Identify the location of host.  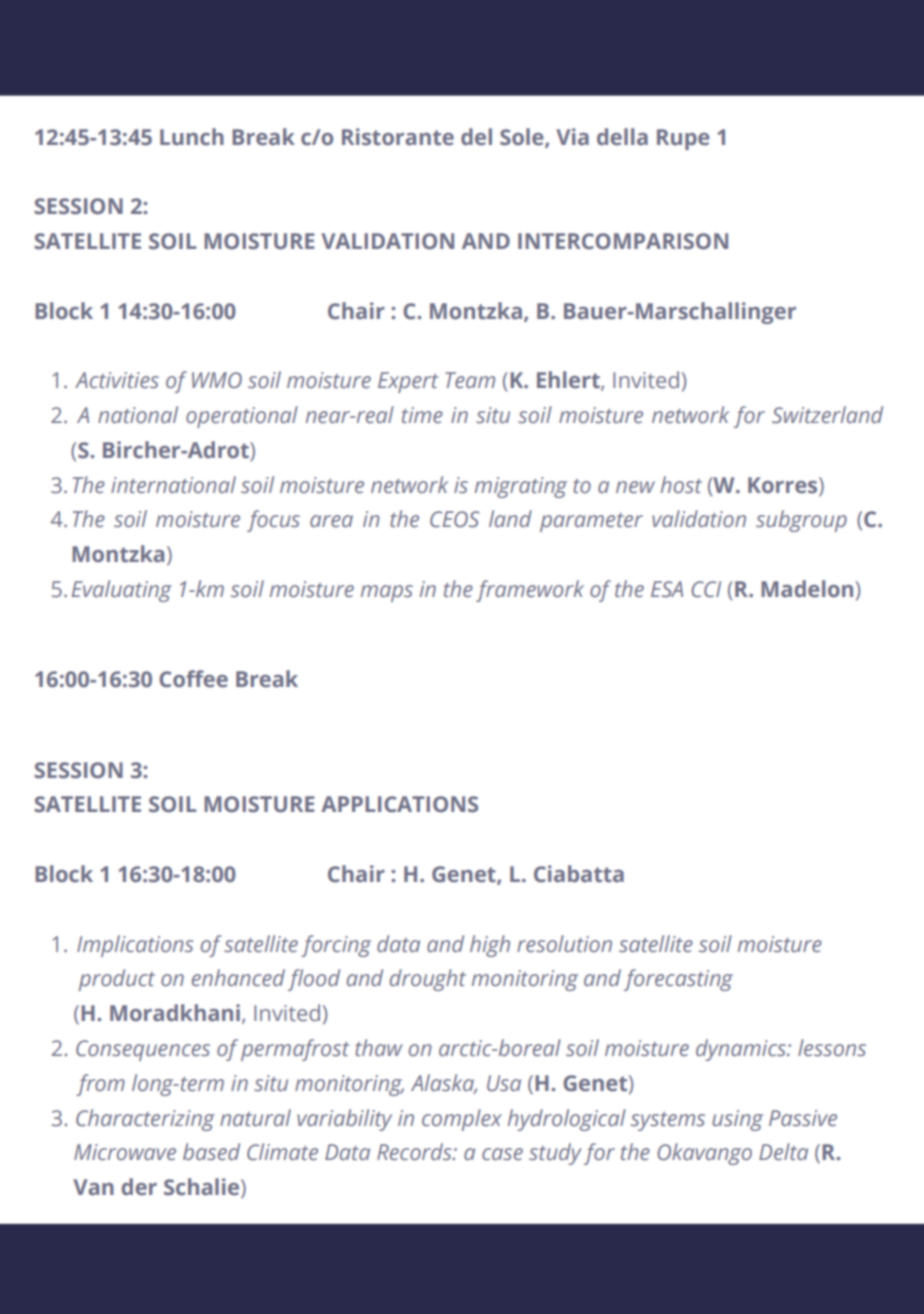
(681, 485).
